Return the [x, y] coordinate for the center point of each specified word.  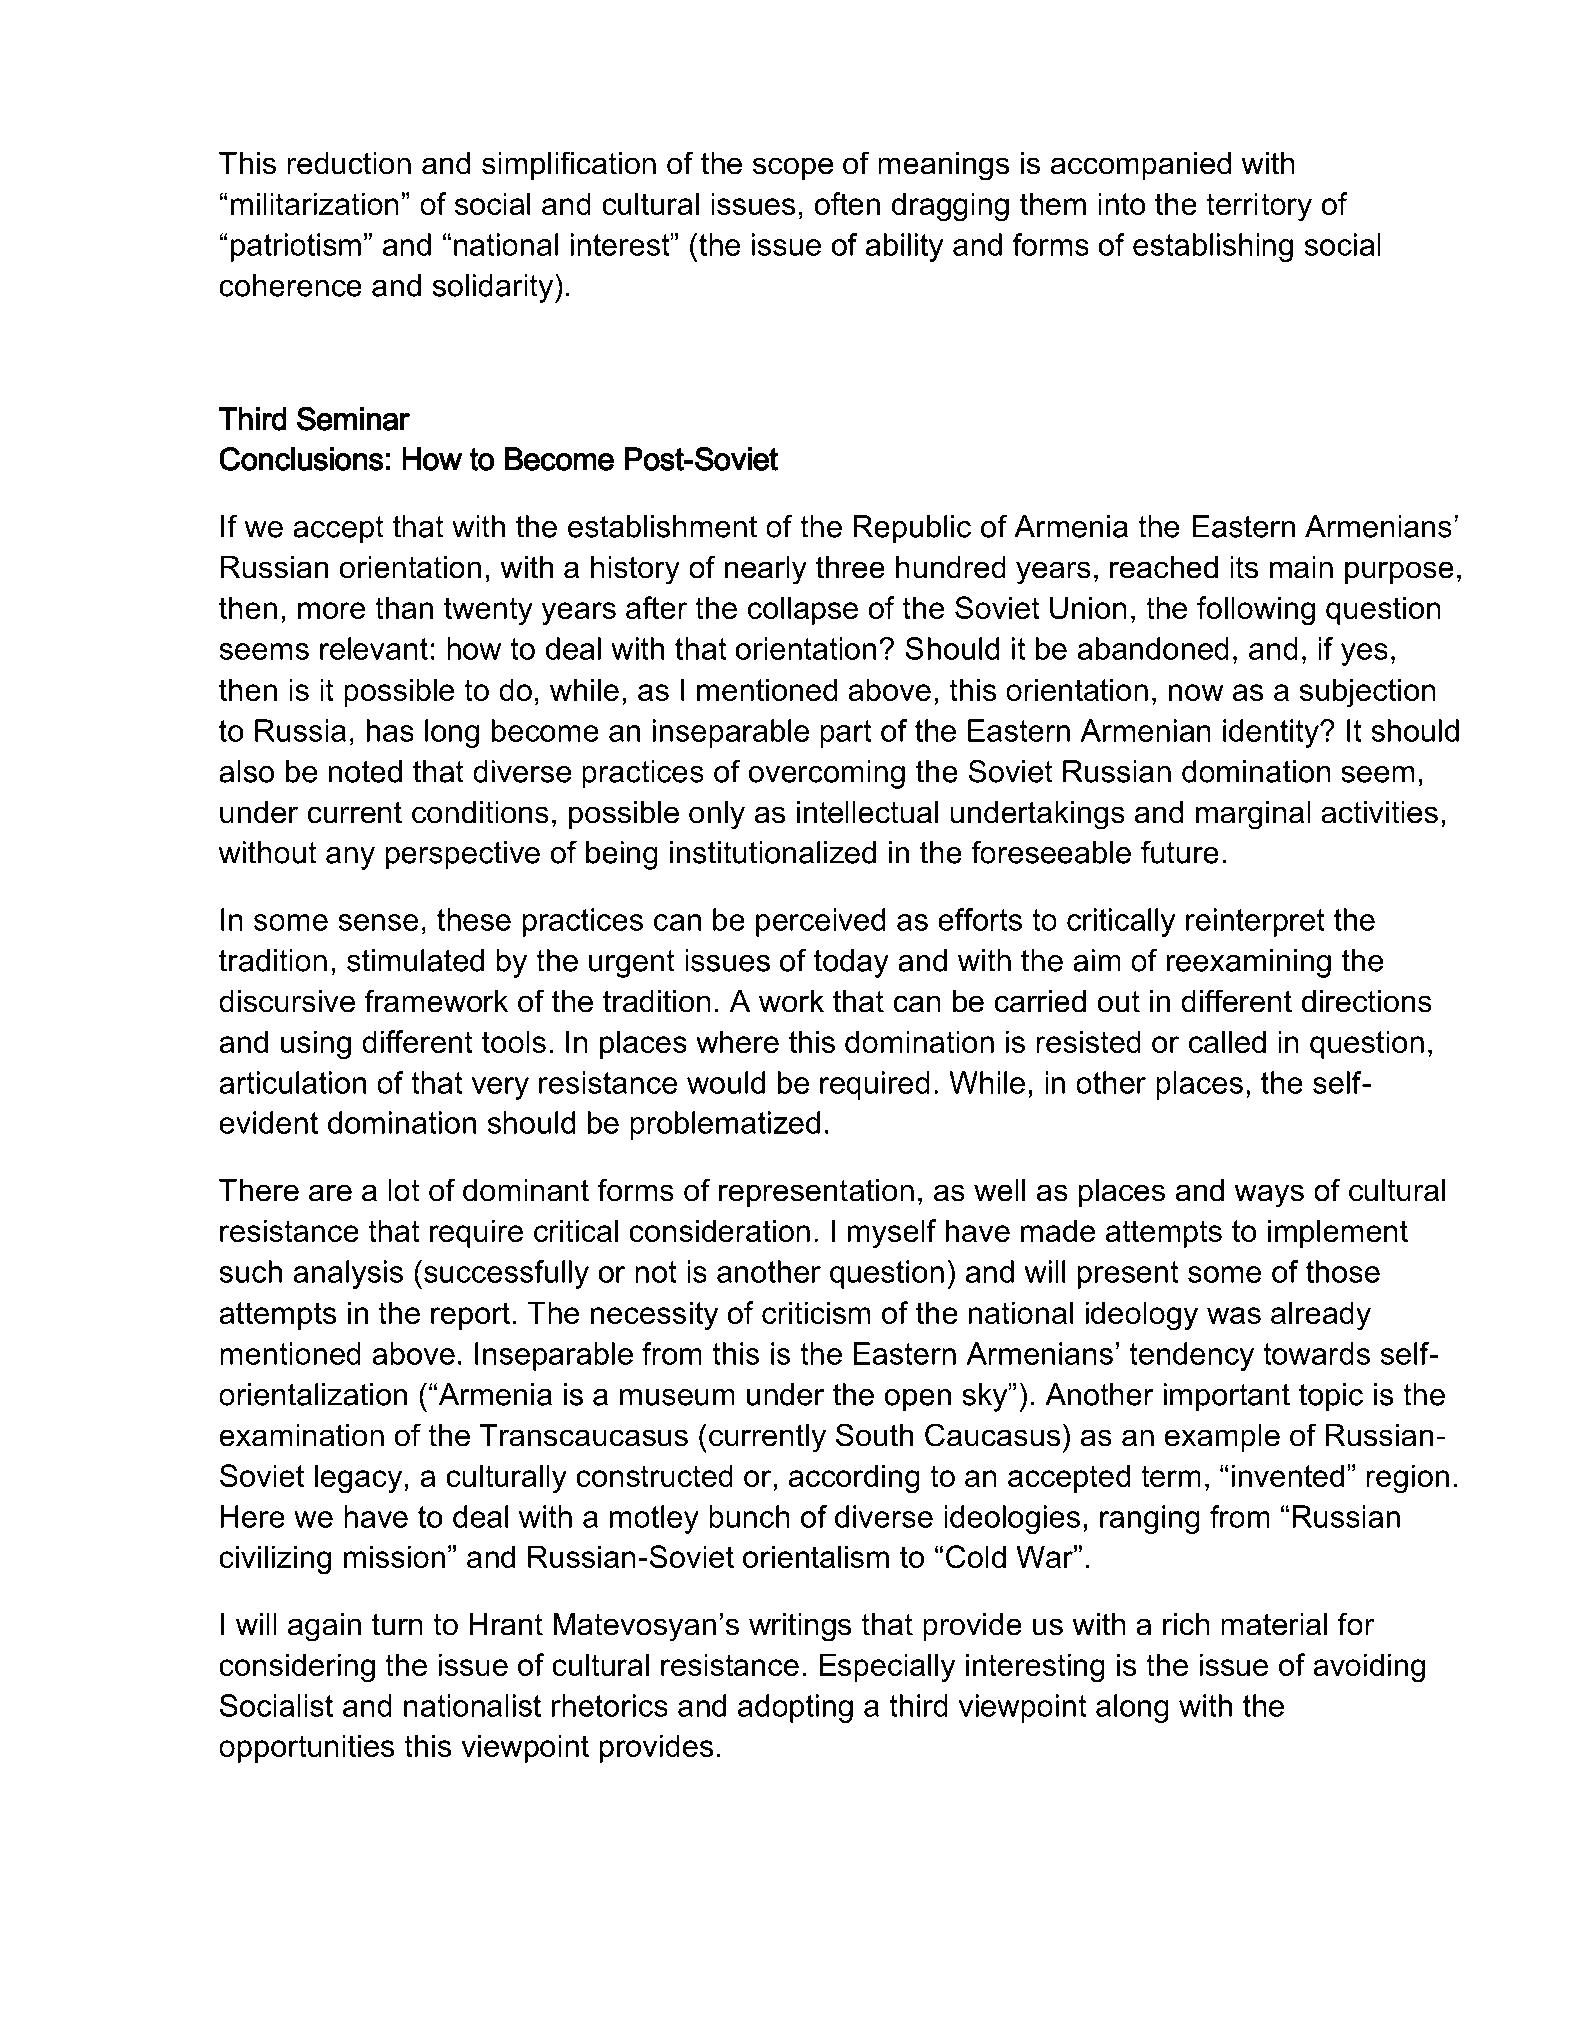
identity [1272, 733]
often [847, 203]
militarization [315, 203]
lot [404, 1190]
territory [1259, 207]
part [845, 734]
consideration [719, 1230]
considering [297, 1668]
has [390, 730]
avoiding [1369, 1668]
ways [1269, 1196]
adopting [795, 1708]
